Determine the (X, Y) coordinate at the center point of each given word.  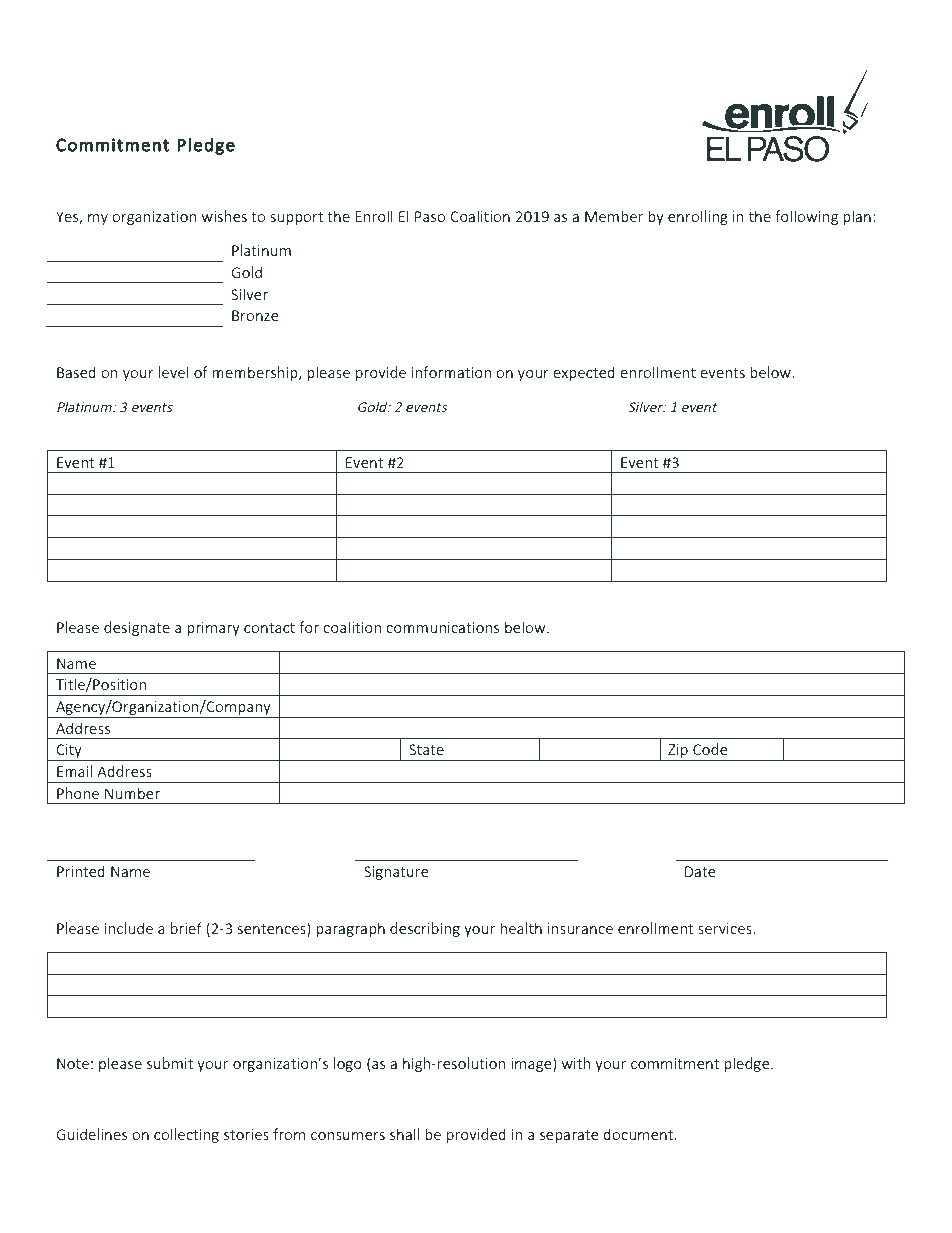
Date (700, 871)
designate (137, 628)
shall (404, 1134)
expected (584, 373)
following (806, 217)
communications (442, 627)
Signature (396, 873)
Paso (430, 216)
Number (132, 793)
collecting (186, 1135)
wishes (224, 216)
